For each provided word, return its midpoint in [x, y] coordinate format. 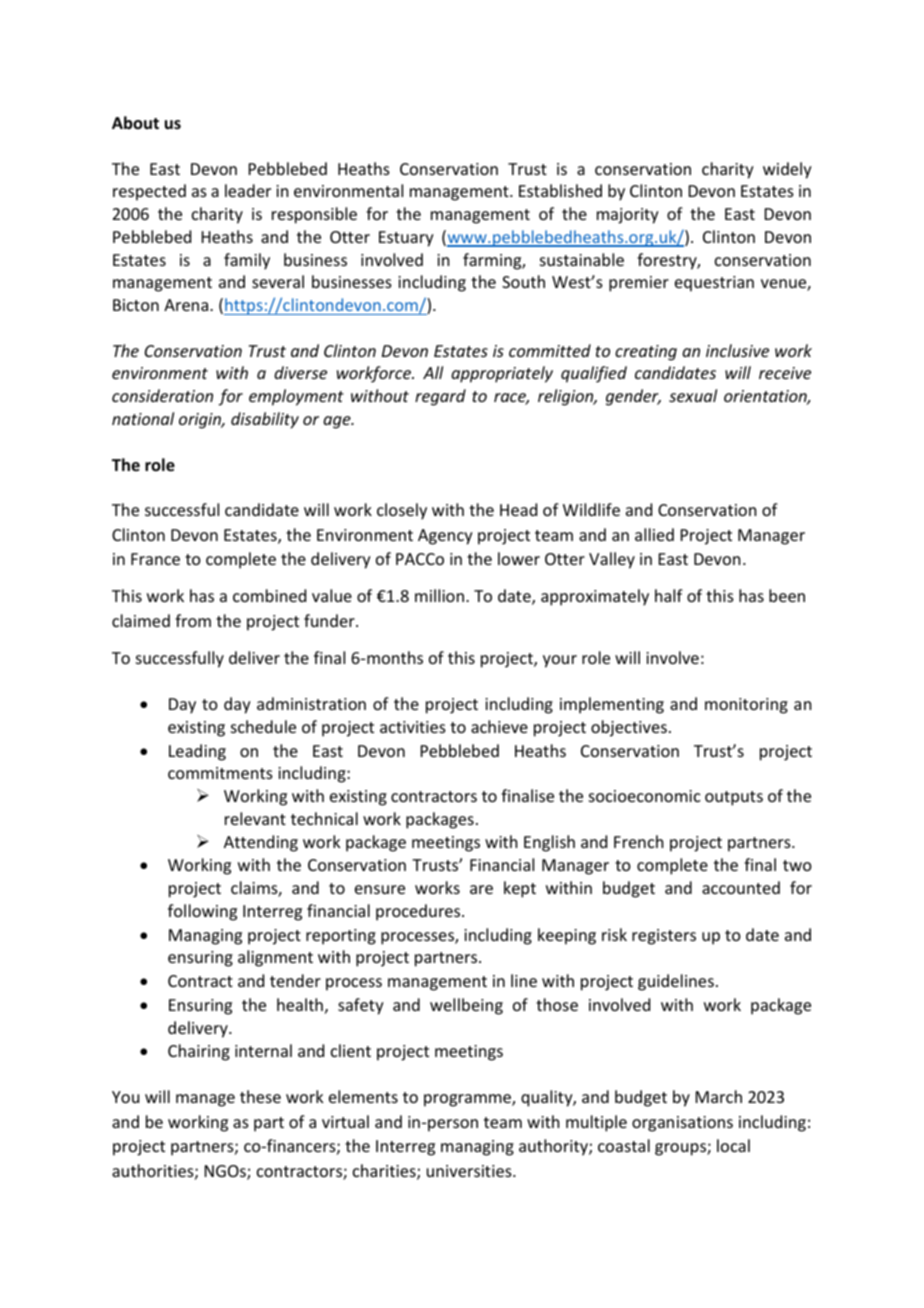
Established [560, 190]
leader [248, 190]
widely [787, 170]
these [260, 1096]
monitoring [746, 706]
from [193, 620]
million [439, 595]
